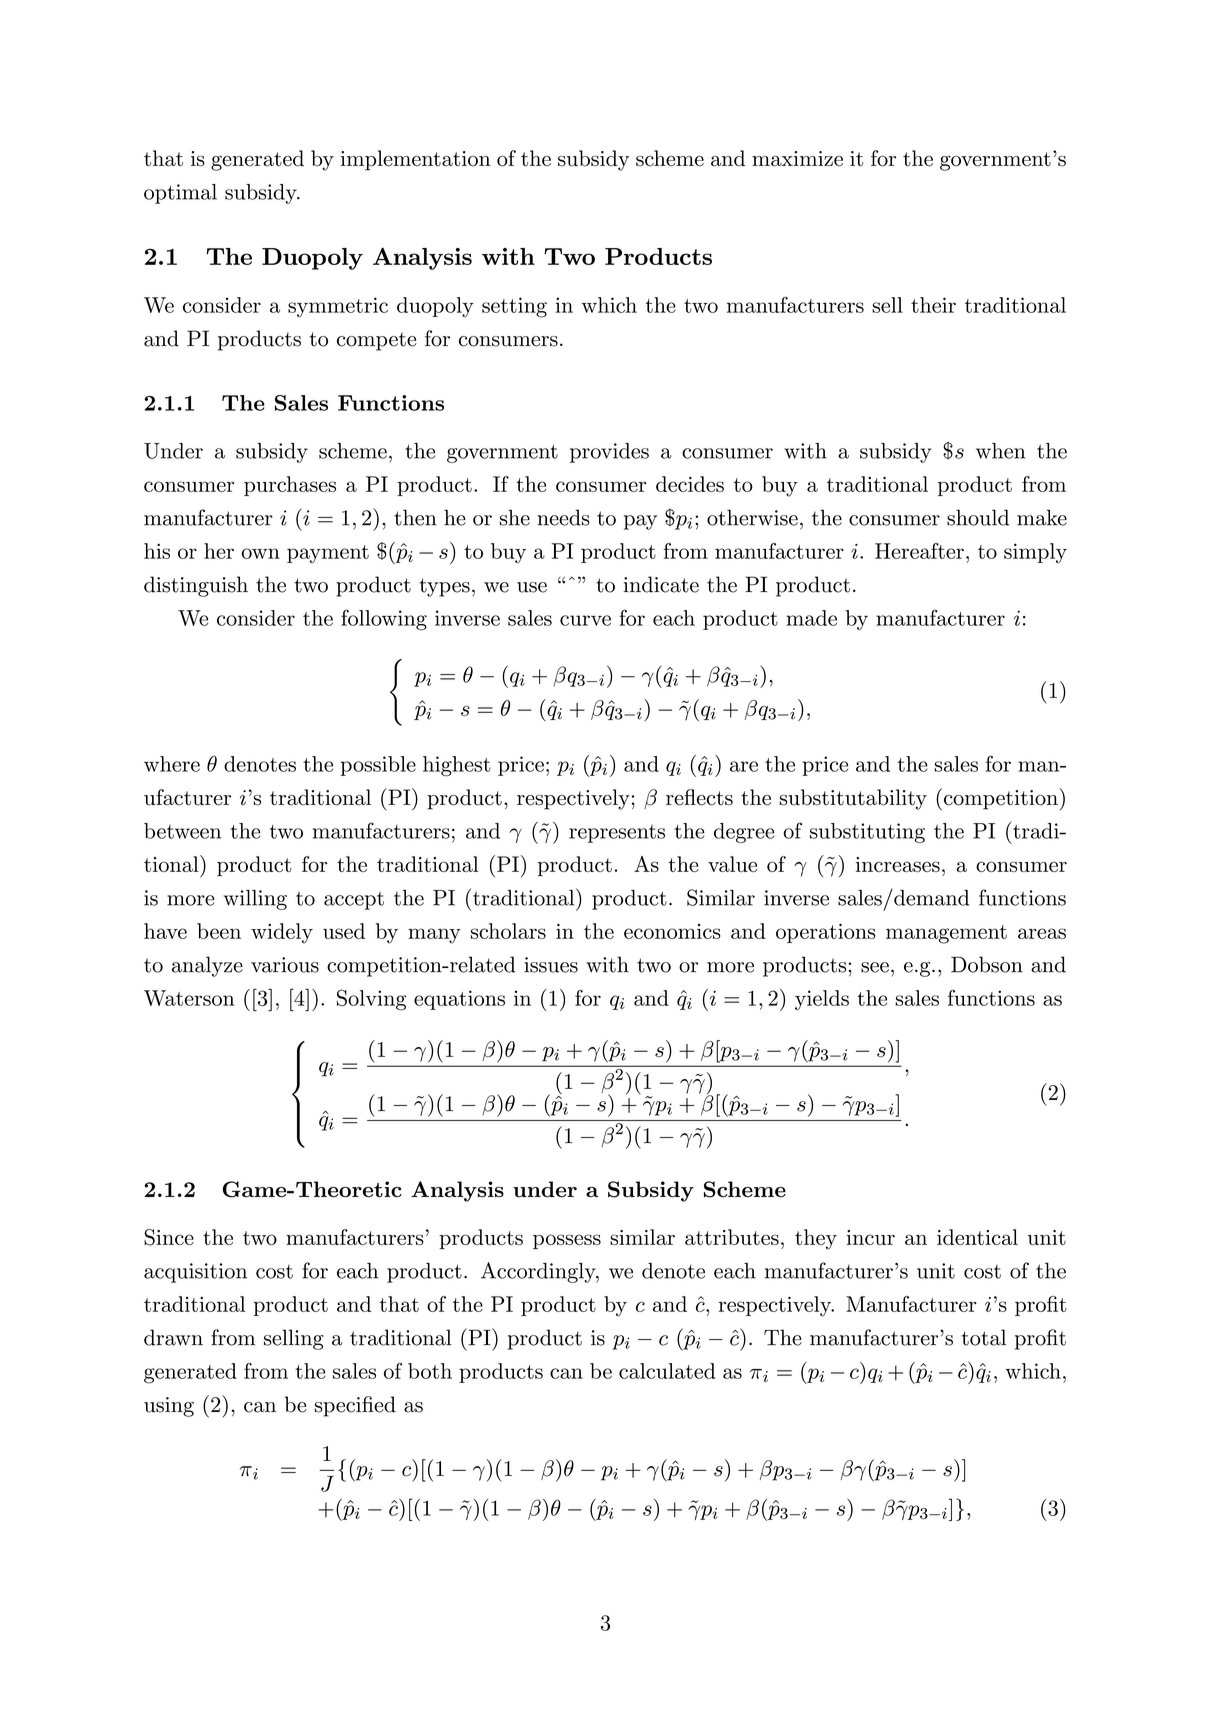 The image size is (1211, 1713). What do you see at coordinates (514, 307) in the image?
I see `setting` at bounding box center [514, 307].
